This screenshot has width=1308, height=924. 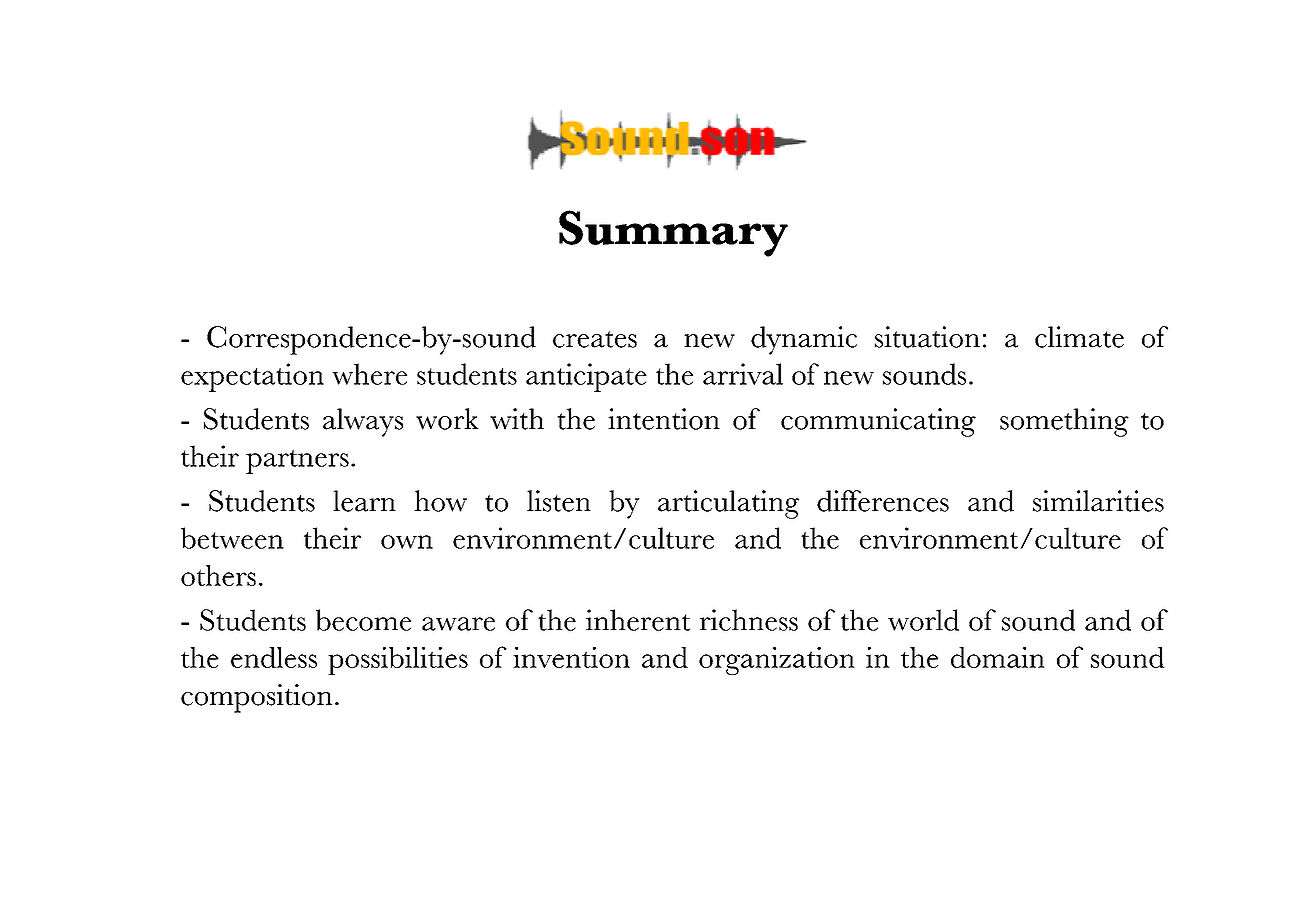 What do you see at coordinates (998, 657) in the screenshot?
I see `domain` at bounding box center [998, 657].
